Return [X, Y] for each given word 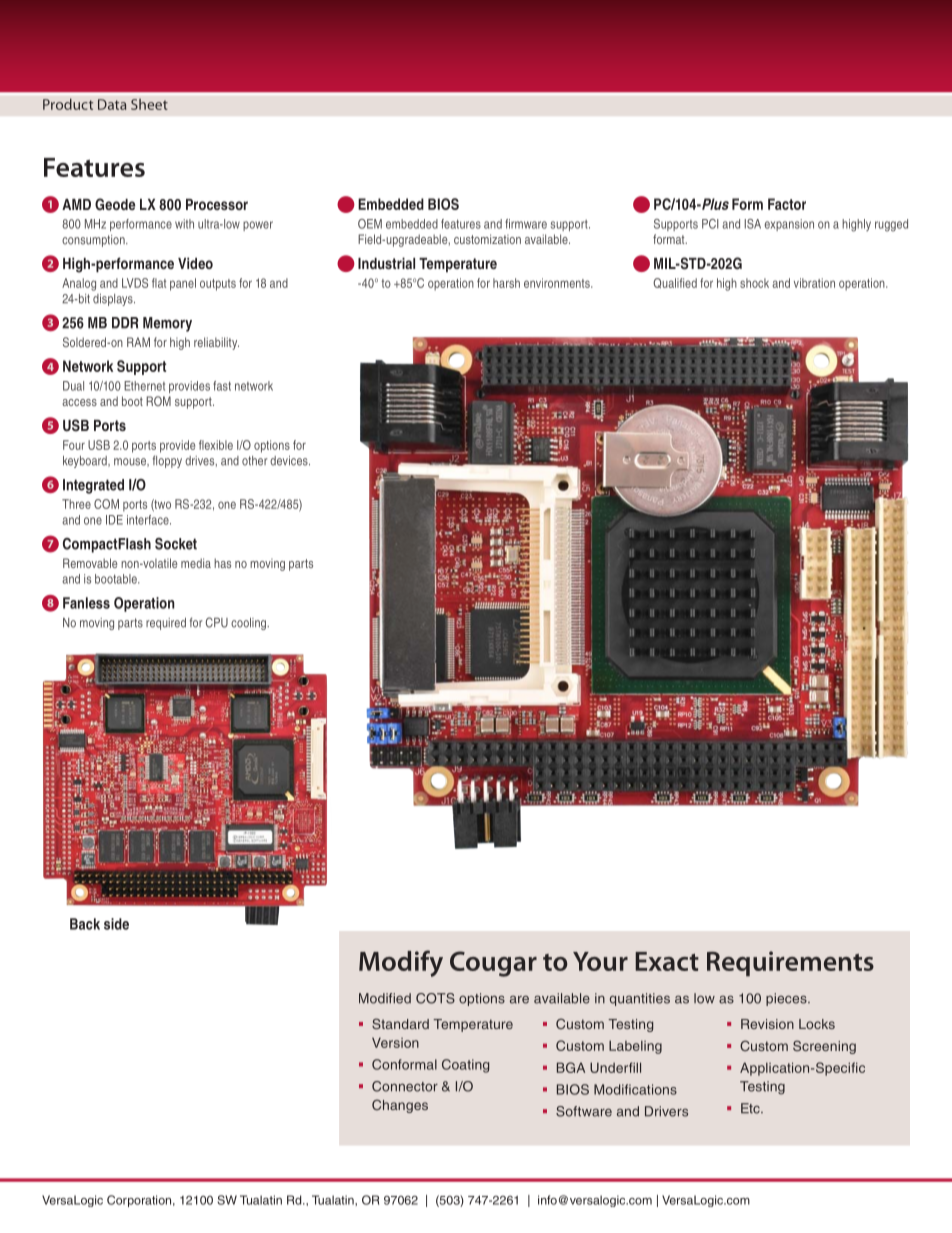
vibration [814, 283]
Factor [787, 204]
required [166, 624]
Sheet [149, 104]
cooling [249, 624]
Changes [400, 1106]
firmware [526, 224]
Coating [465, 1066]
